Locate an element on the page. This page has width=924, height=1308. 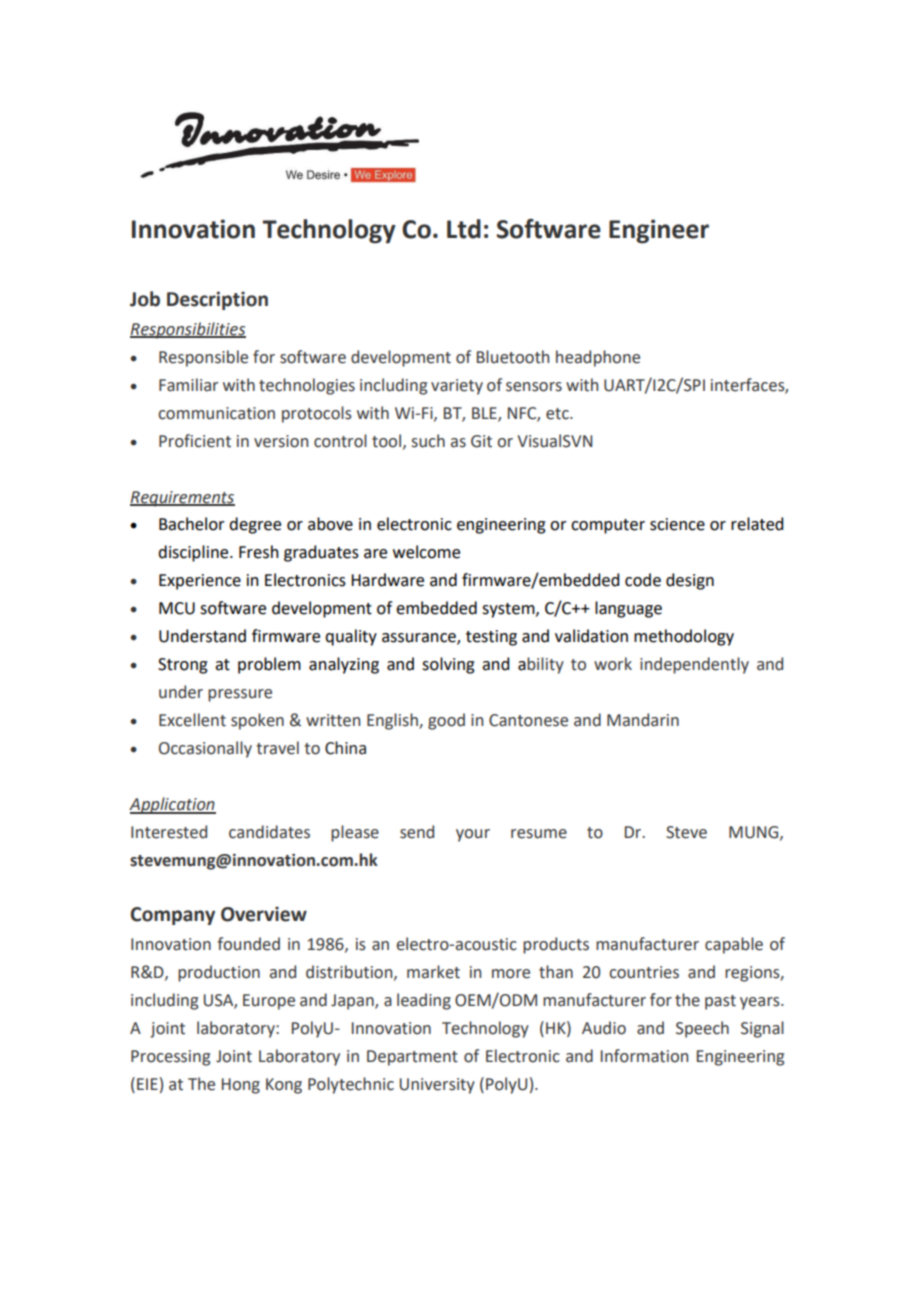
Interested is located at coordinates (169, 832).
